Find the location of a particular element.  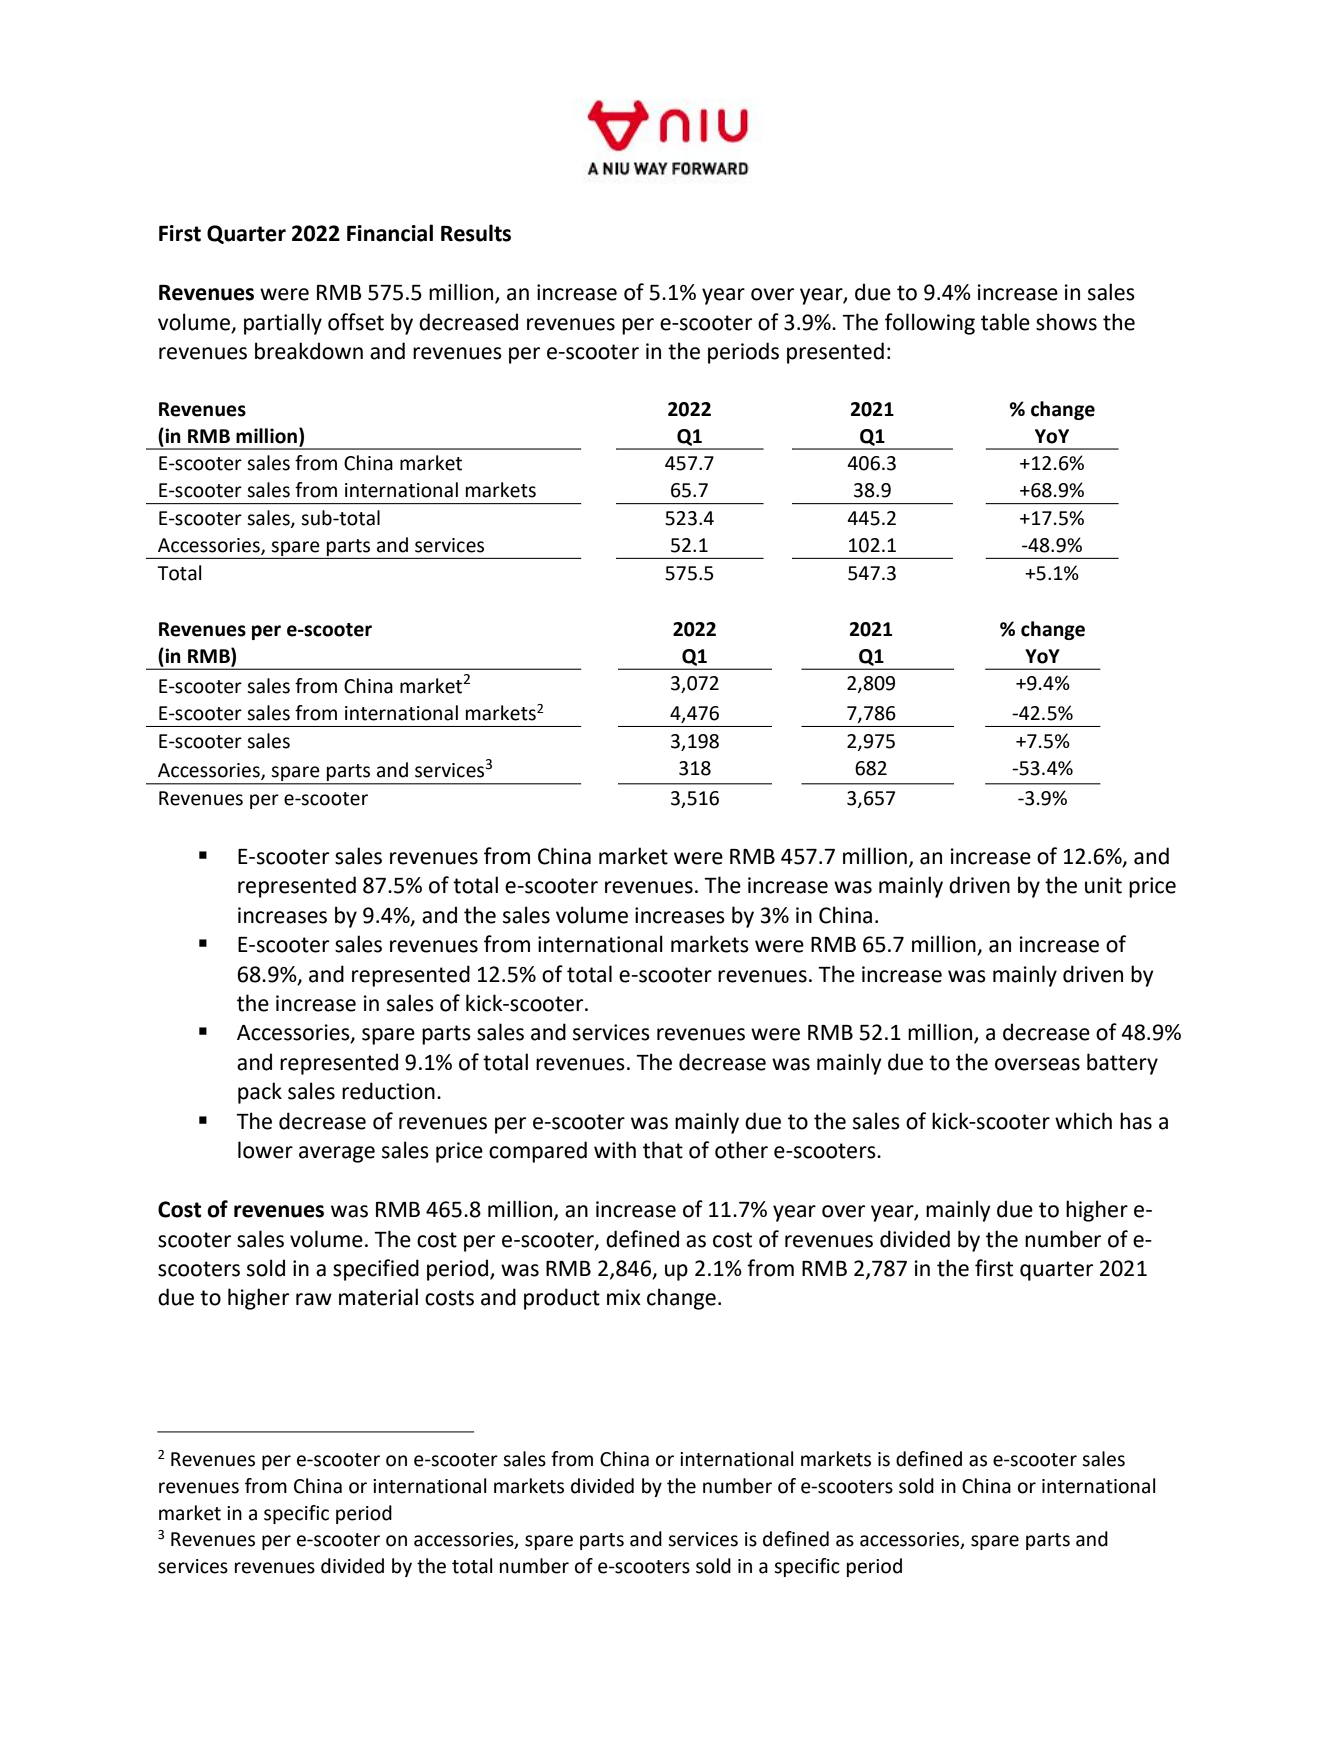

following is located at coordinates (930, 324).
